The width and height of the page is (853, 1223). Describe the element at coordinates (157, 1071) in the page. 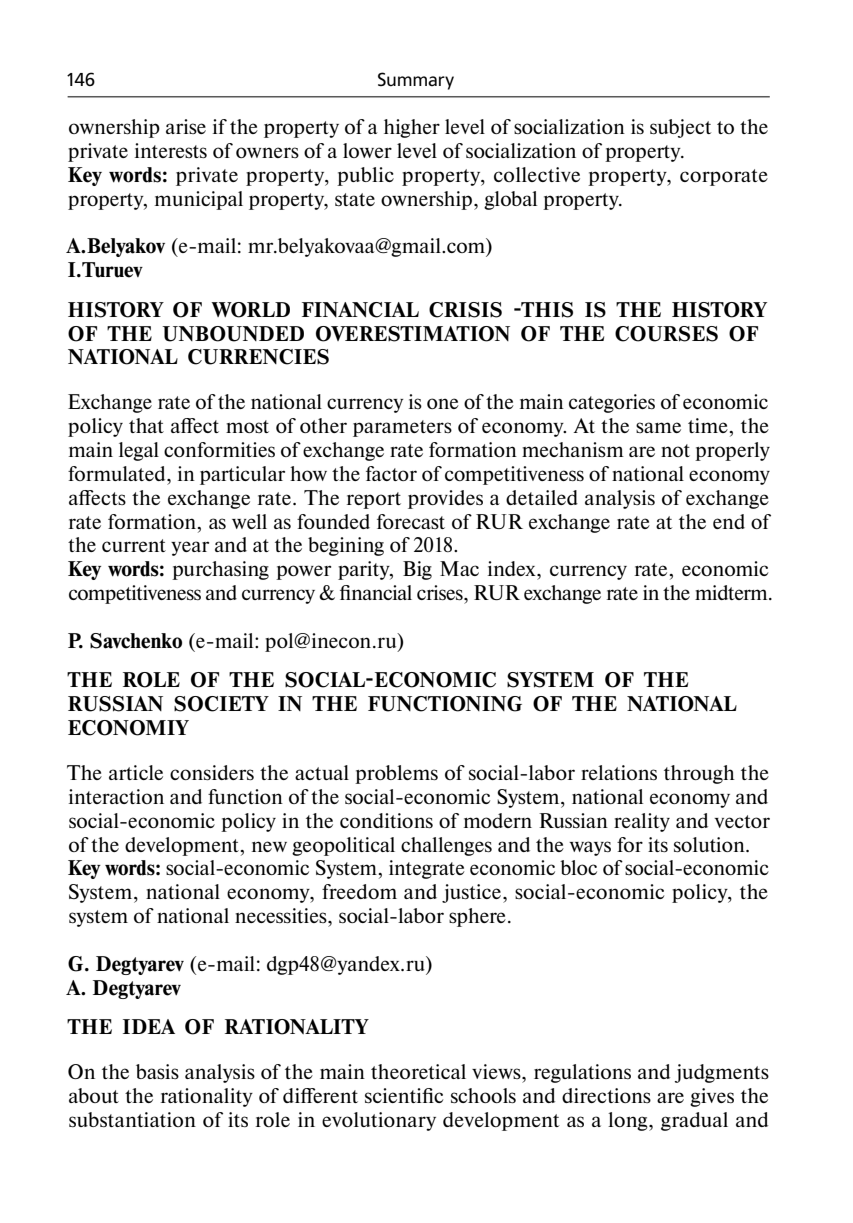

I see `basis` at that location.
